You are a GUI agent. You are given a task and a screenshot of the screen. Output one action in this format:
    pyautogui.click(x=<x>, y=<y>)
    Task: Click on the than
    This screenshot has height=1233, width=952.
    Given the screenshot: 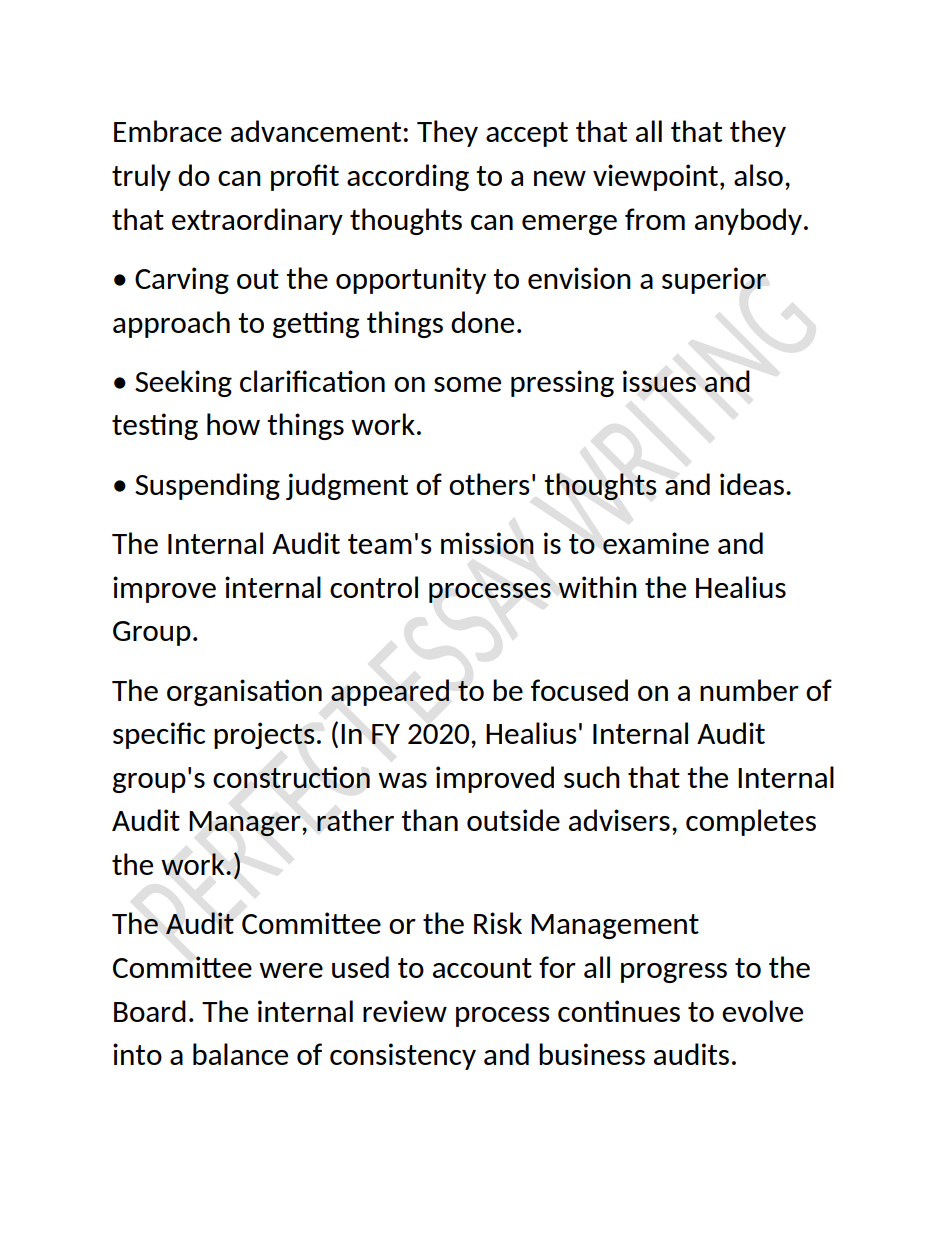 What is the action you would take?
    pyautogui.click(x=429, y=820)
